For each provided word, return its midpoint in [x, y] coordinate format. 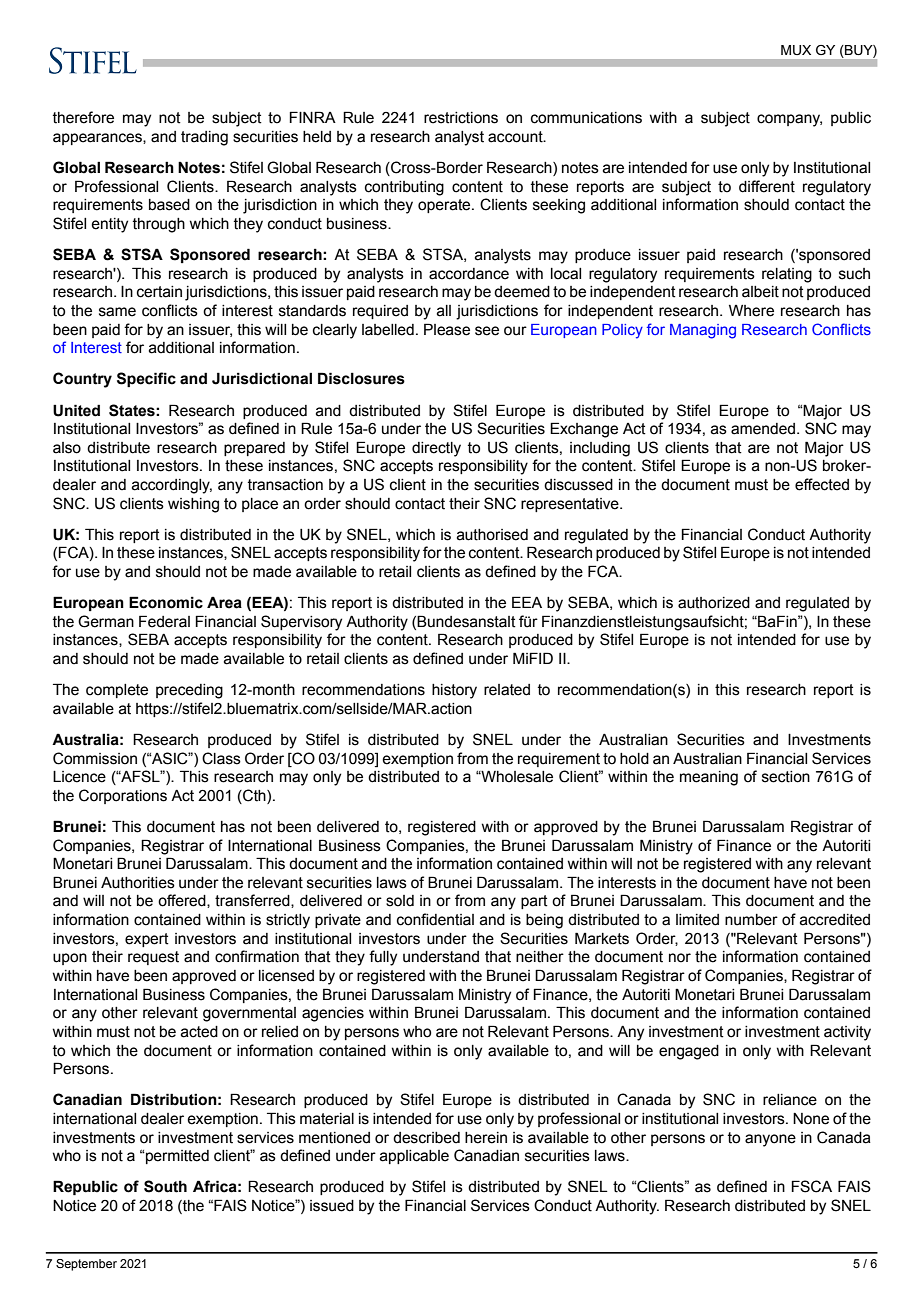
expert [147, 940]
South [165, 1186]
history [454, 691]
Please [447, 329]
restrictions [461, 118]
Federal [164, 621]
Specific [146, 379]
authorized [714, 603]
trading [204, 138]
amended [763, 429]
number [751, 920]
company [789, 120]
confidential [435, 919]
